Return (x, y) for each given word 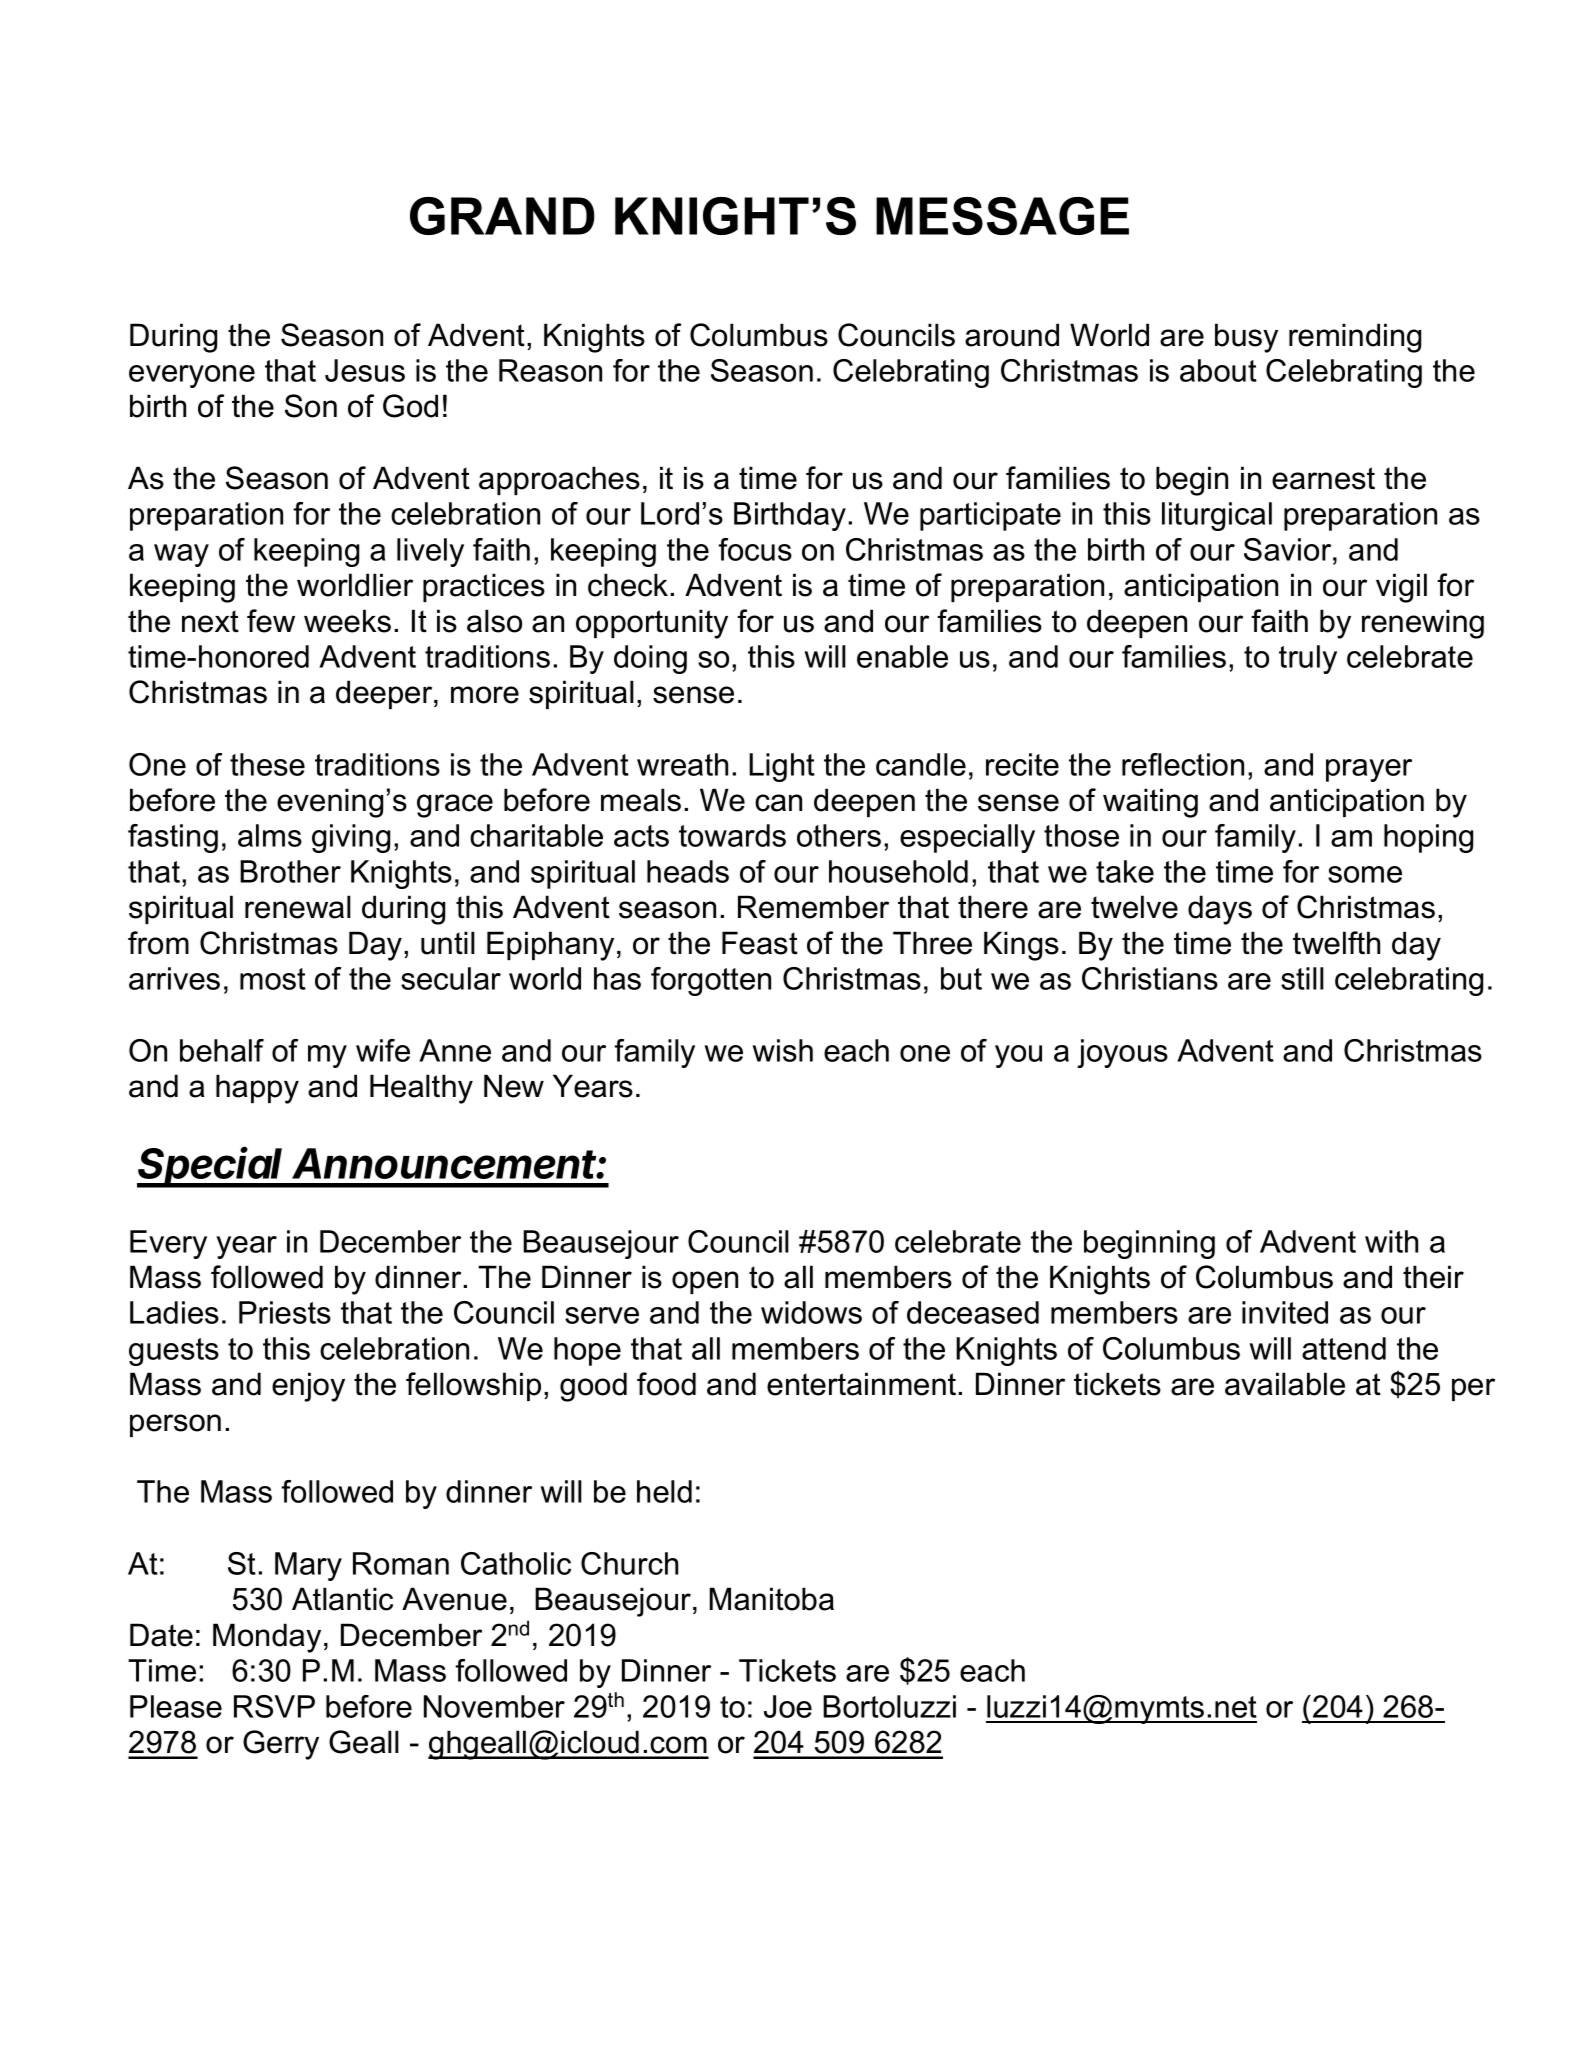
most (273, 979)
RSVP (274, 1706)
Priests (285, 1312)
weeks (347, 621)
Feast (760, 943)
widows (811, 1312)
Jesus (365, 370)
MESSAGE (1002, 216)
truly (1308, 659)
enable (902, 656)
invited (1285, 1312)
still (1302, 978)
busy (1246, 338)
